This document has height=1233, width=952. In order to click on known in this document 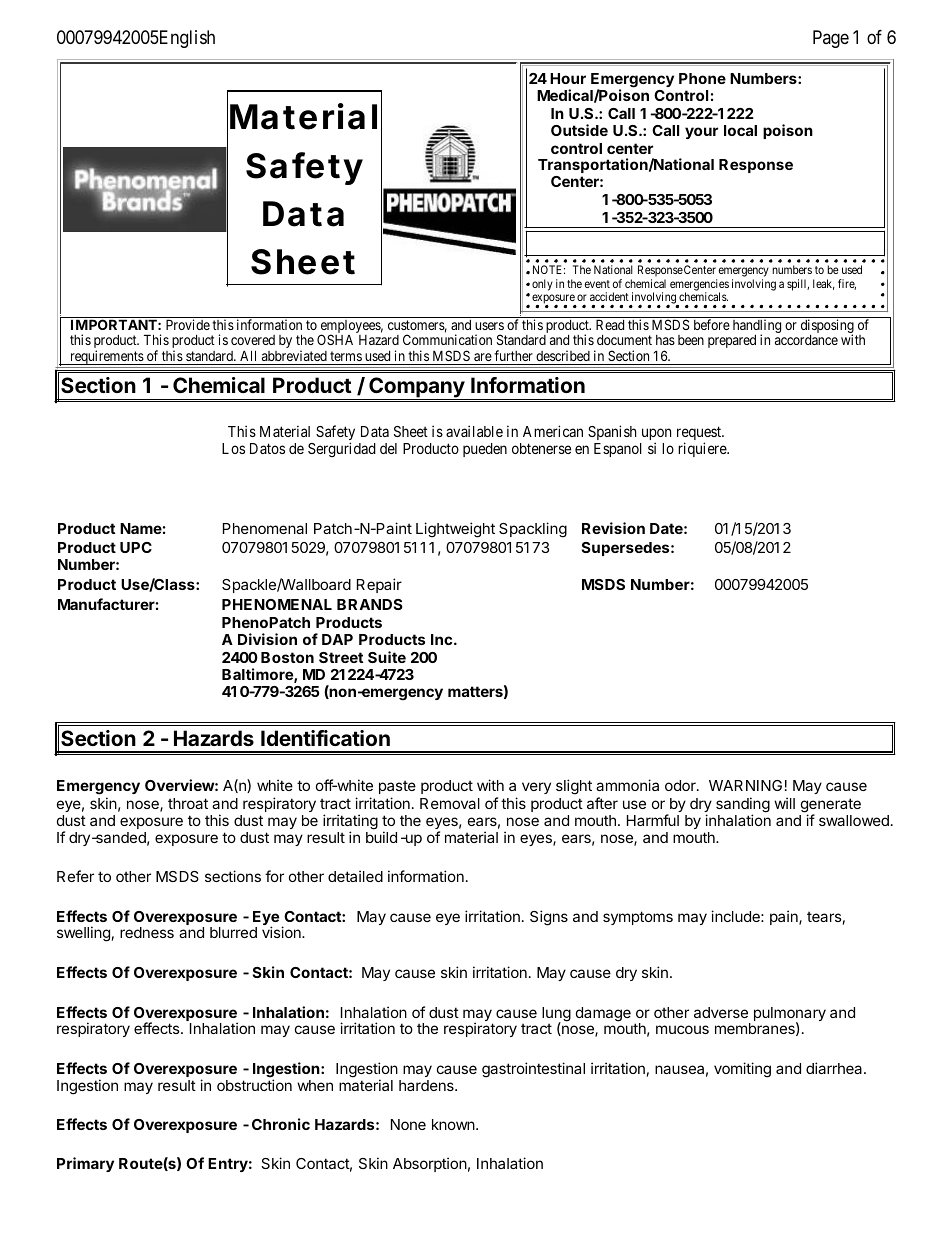, I will do `click(454, 1124)`.
